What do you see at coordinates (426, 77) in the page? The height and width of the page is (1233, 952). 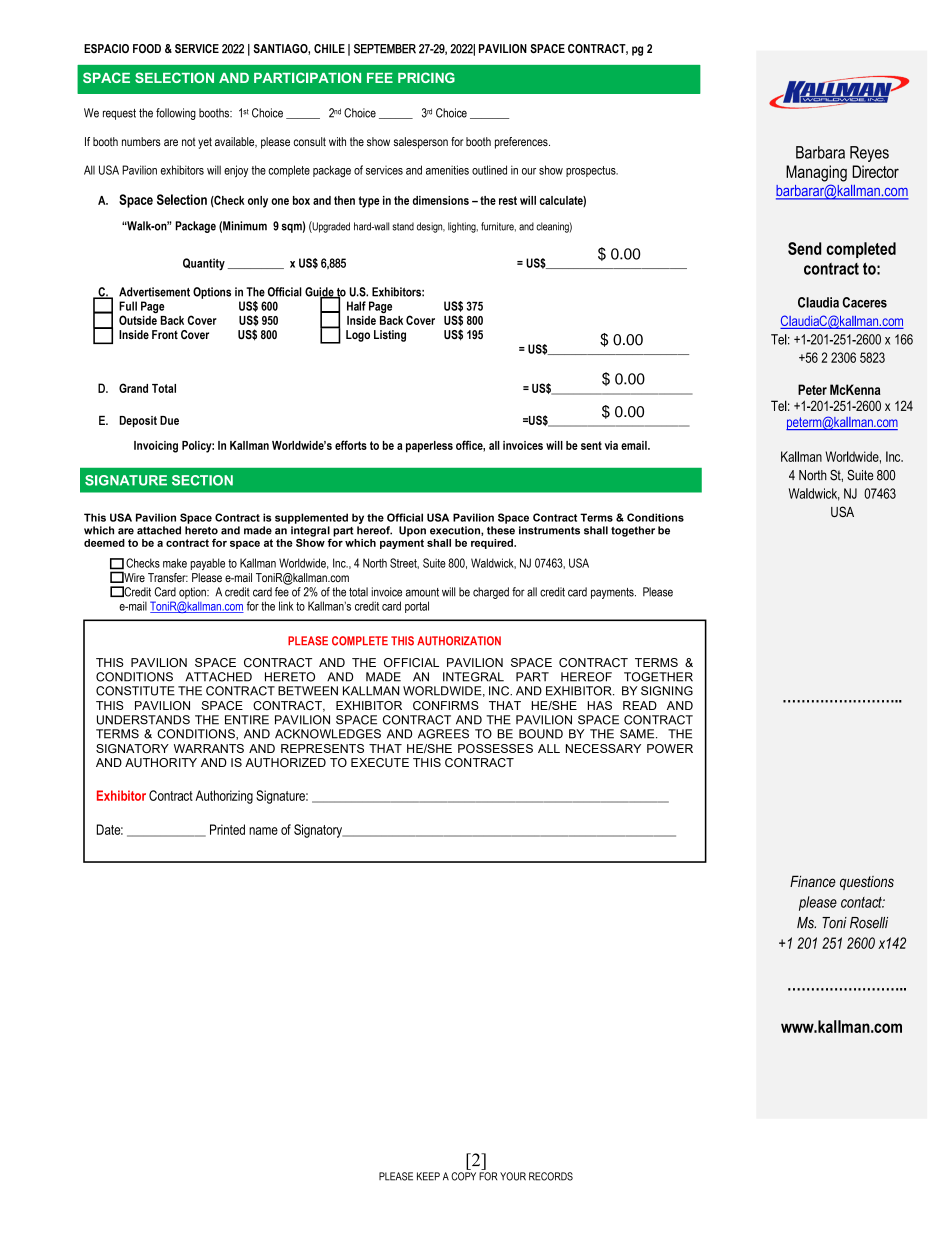 I see `PRICING` at bounding box center [426, 77].
